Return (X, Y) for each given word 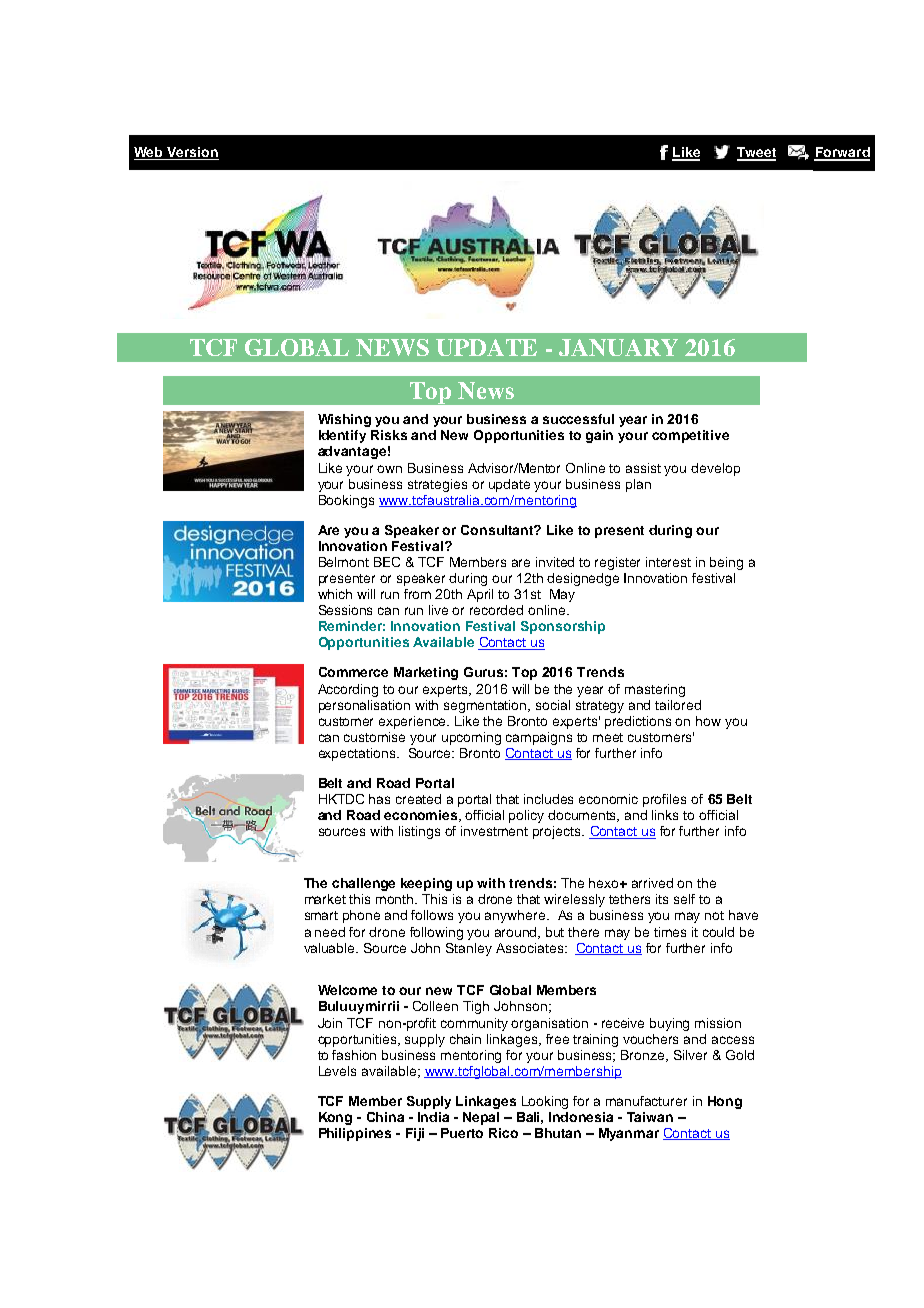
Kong (335, 1118)
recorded (496, 610)
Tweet (756, 153)
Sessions (345, 610)
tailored (678, 705)
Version (192, 153)
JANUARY (618, 347)
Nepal (481, 1118)
